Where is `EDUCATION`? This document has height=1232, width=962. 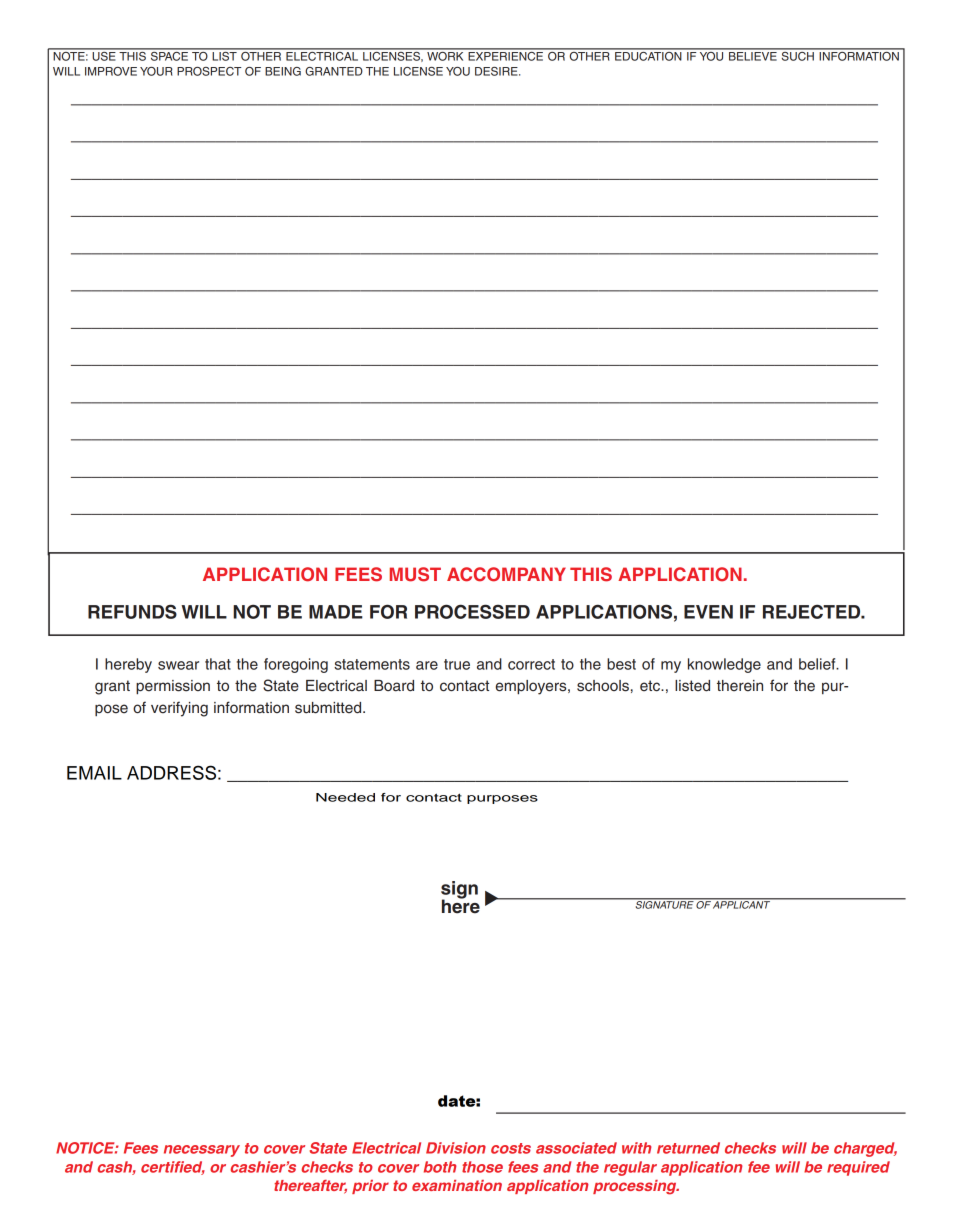 EDUCATION is located at coordinates (648, 55).
